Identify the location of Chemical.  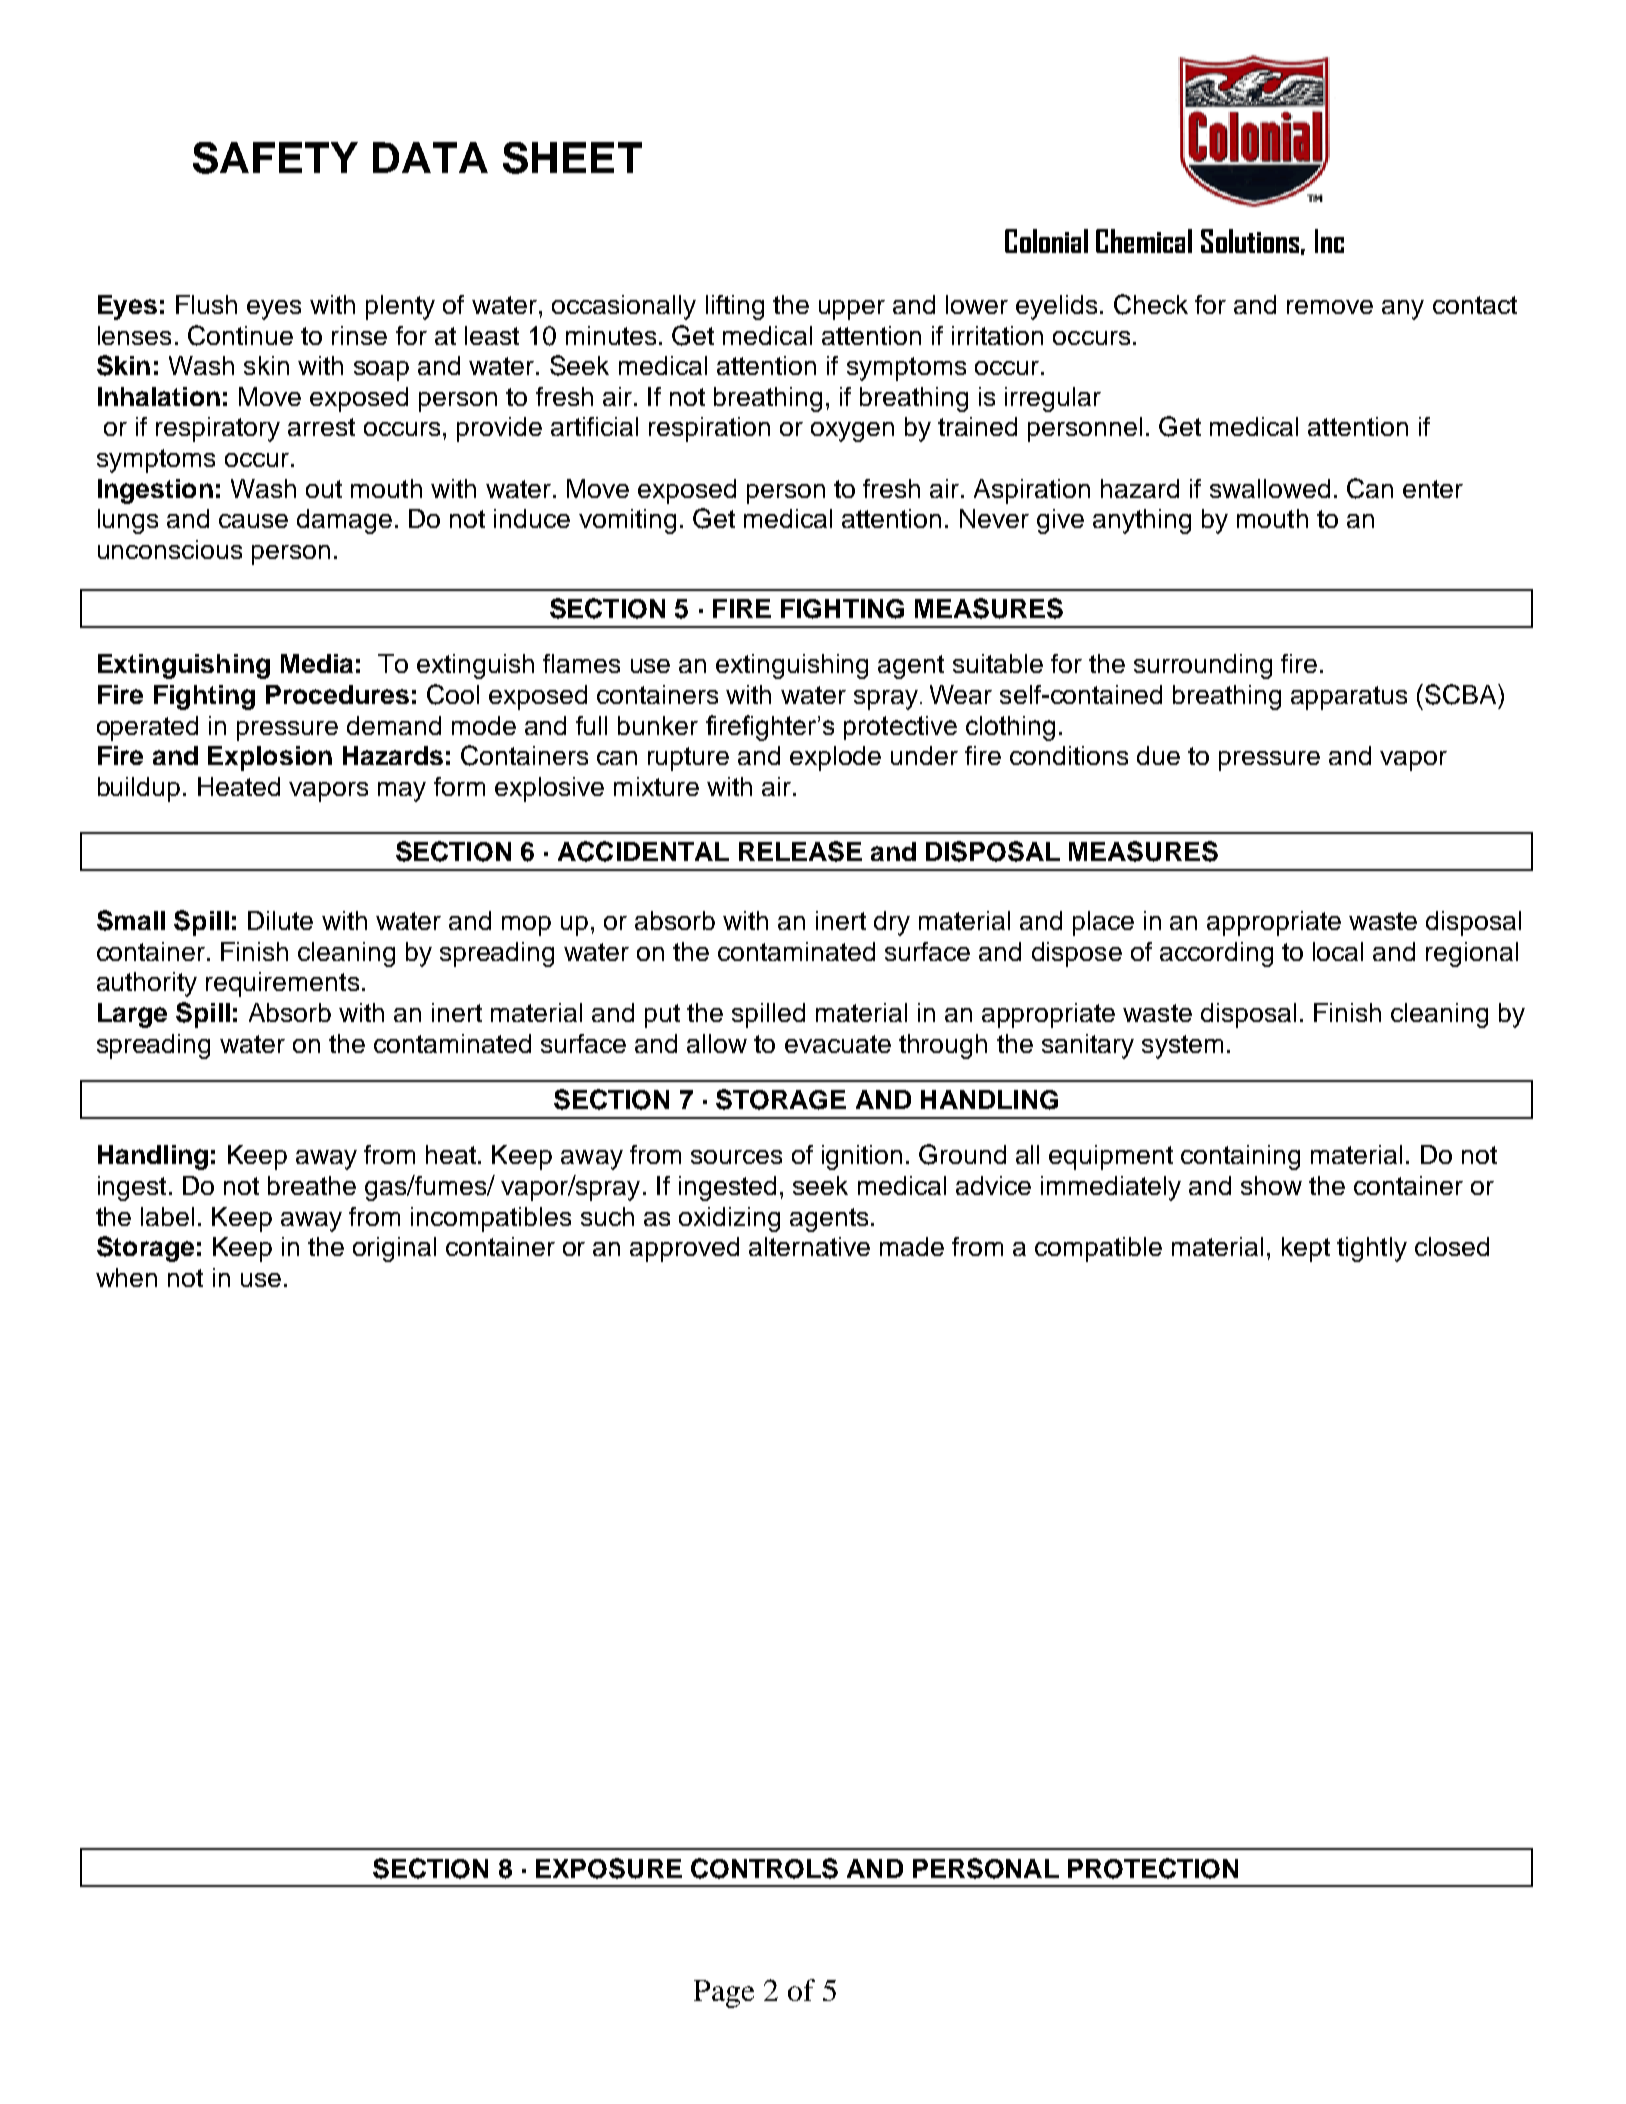
(1144, 241).
